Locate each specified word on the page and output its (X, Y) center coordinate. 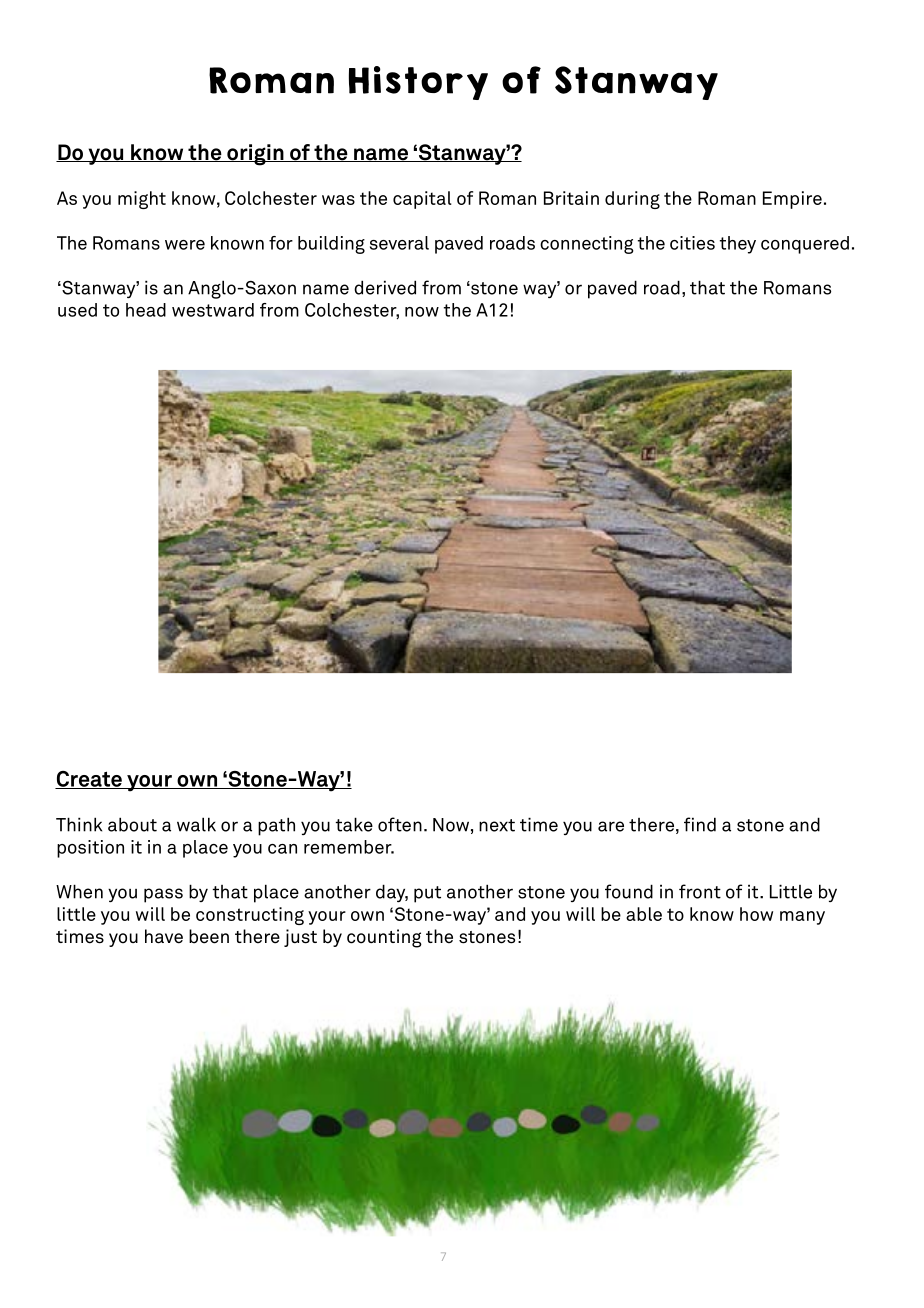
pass (163, 895)
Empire (792, 200)
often (400, 824)
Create (89, 780)
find (700, 824)
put (427, 894)
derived (385, 287)
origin (255, 155)
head (146, 310)
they (738, 245)
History (418, 83)
